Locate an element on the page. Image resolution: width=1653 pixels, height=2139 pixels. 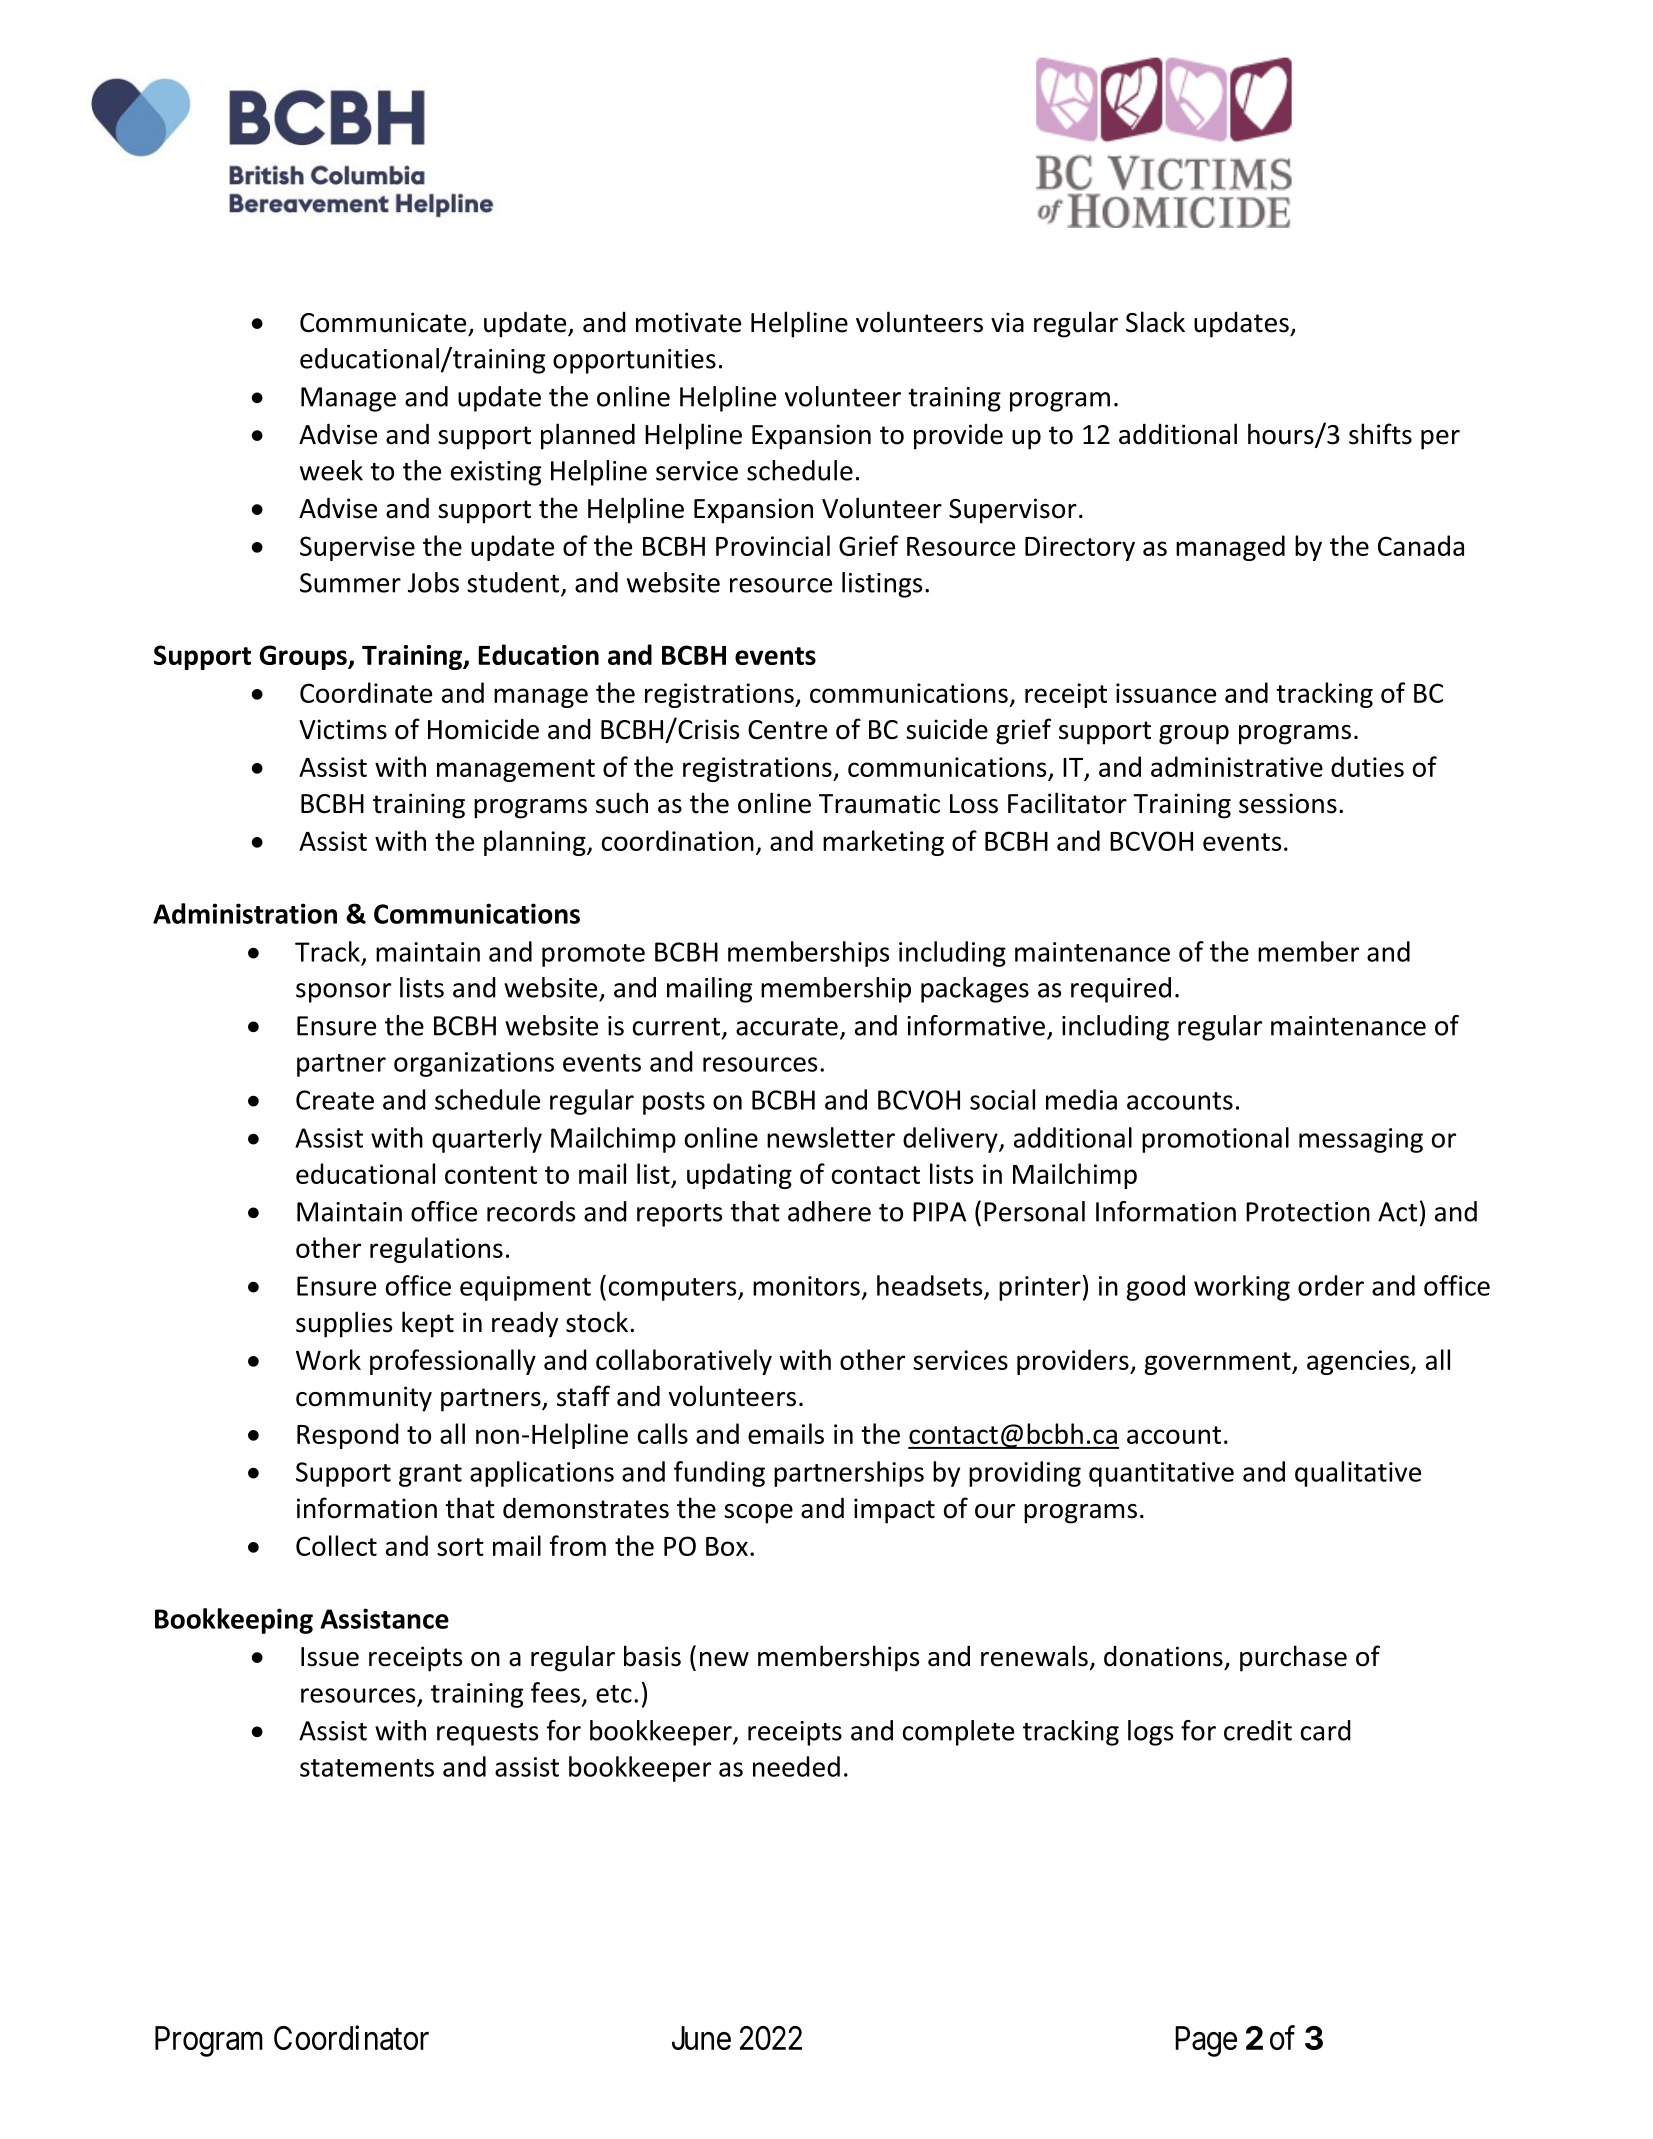
qualitative is located at coordinates (1358, 1474).
